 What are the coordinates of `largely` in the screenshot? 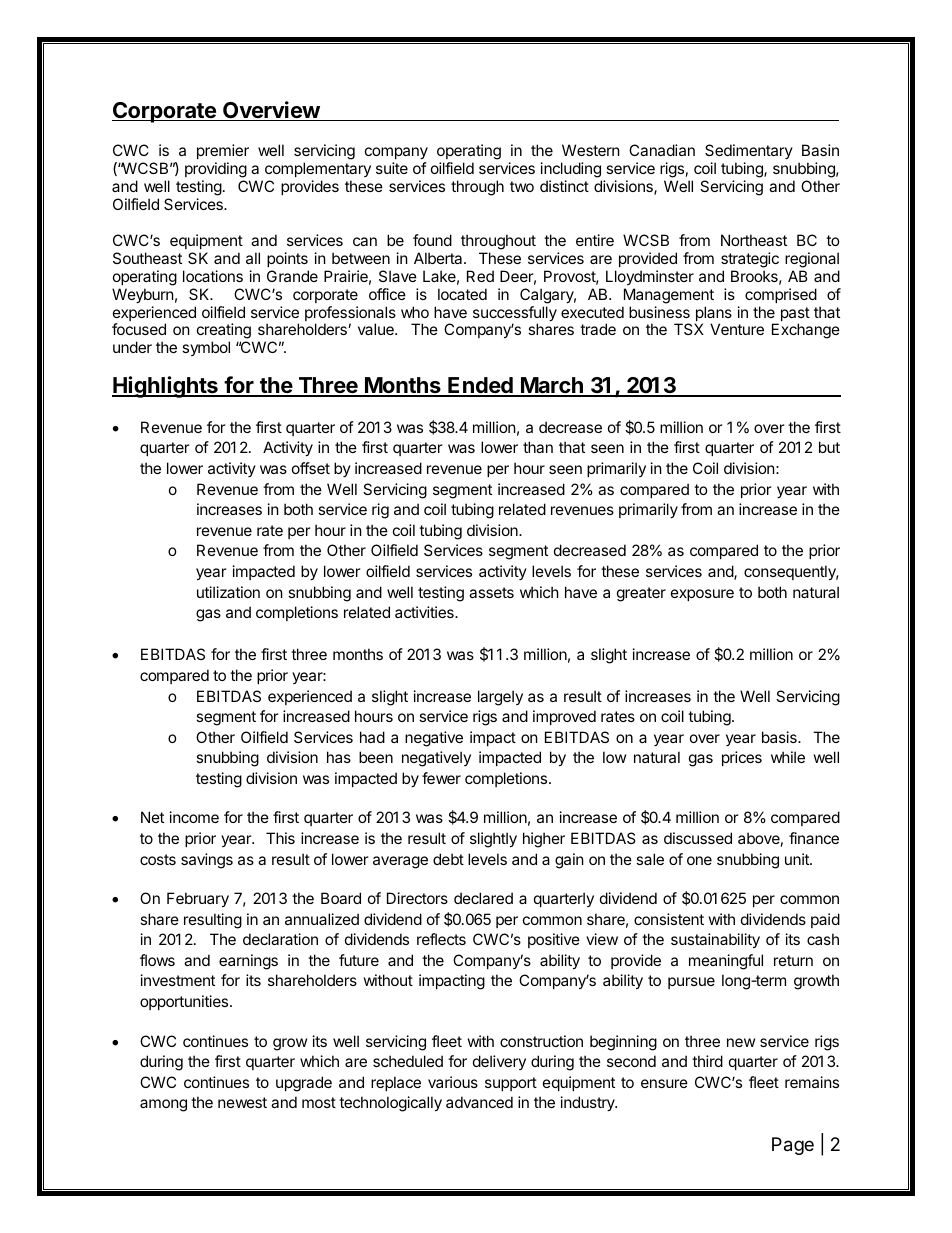 It's located at (500, 698).
